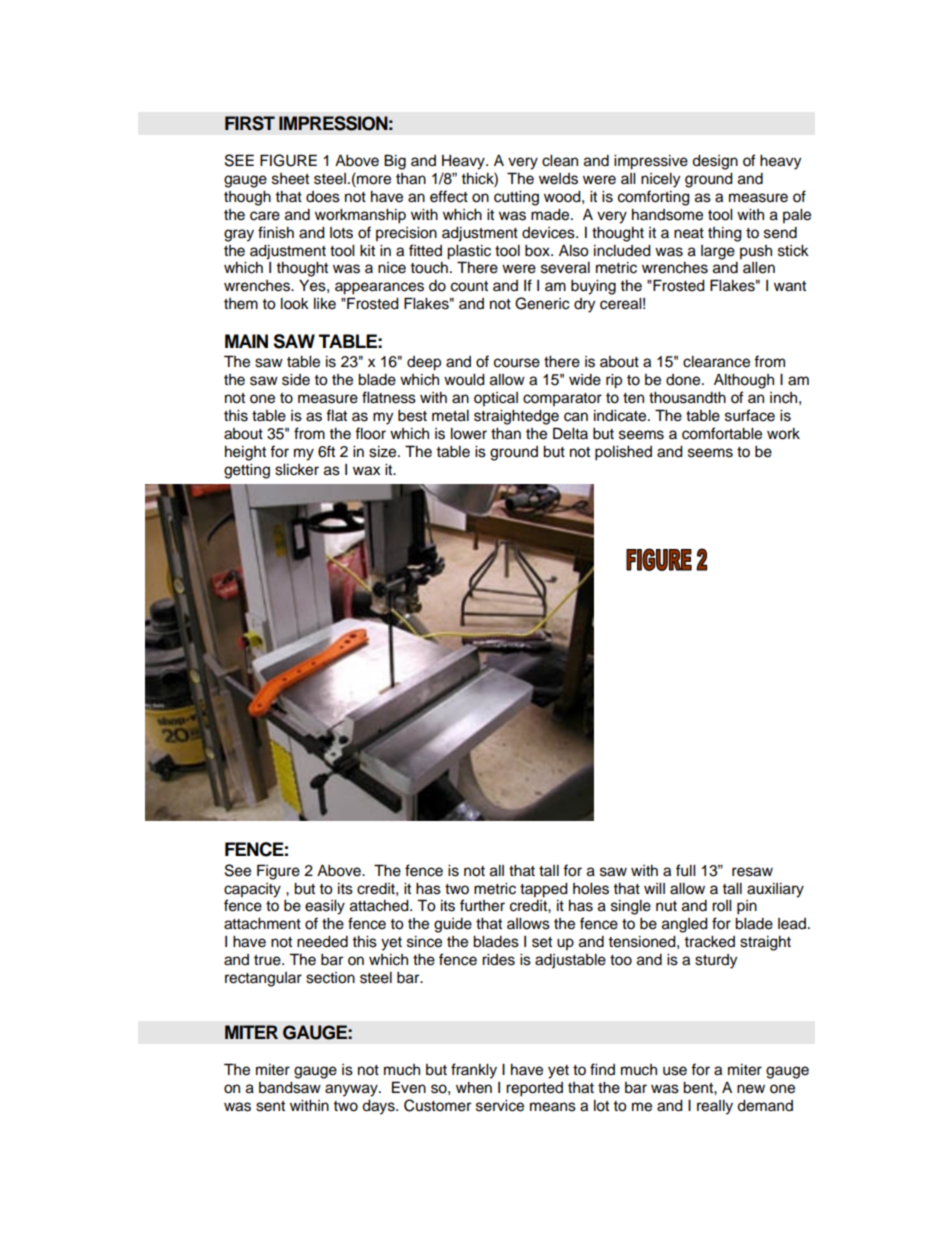 The height and width of the screenshot is (1233, 952). I want to click on slicker, so click(297, 470).
